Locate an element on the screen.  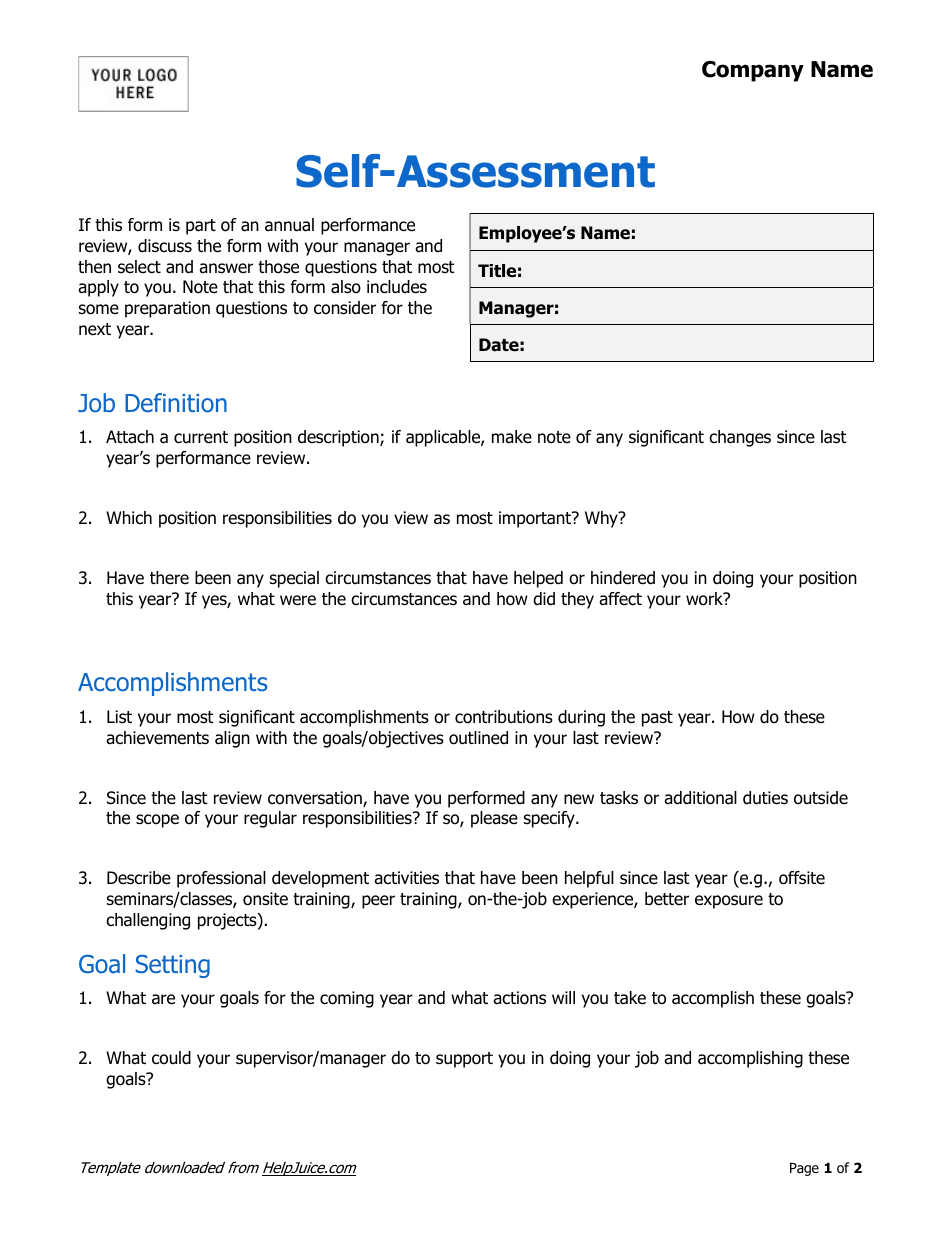
make is located at coordinates (512, 437).
